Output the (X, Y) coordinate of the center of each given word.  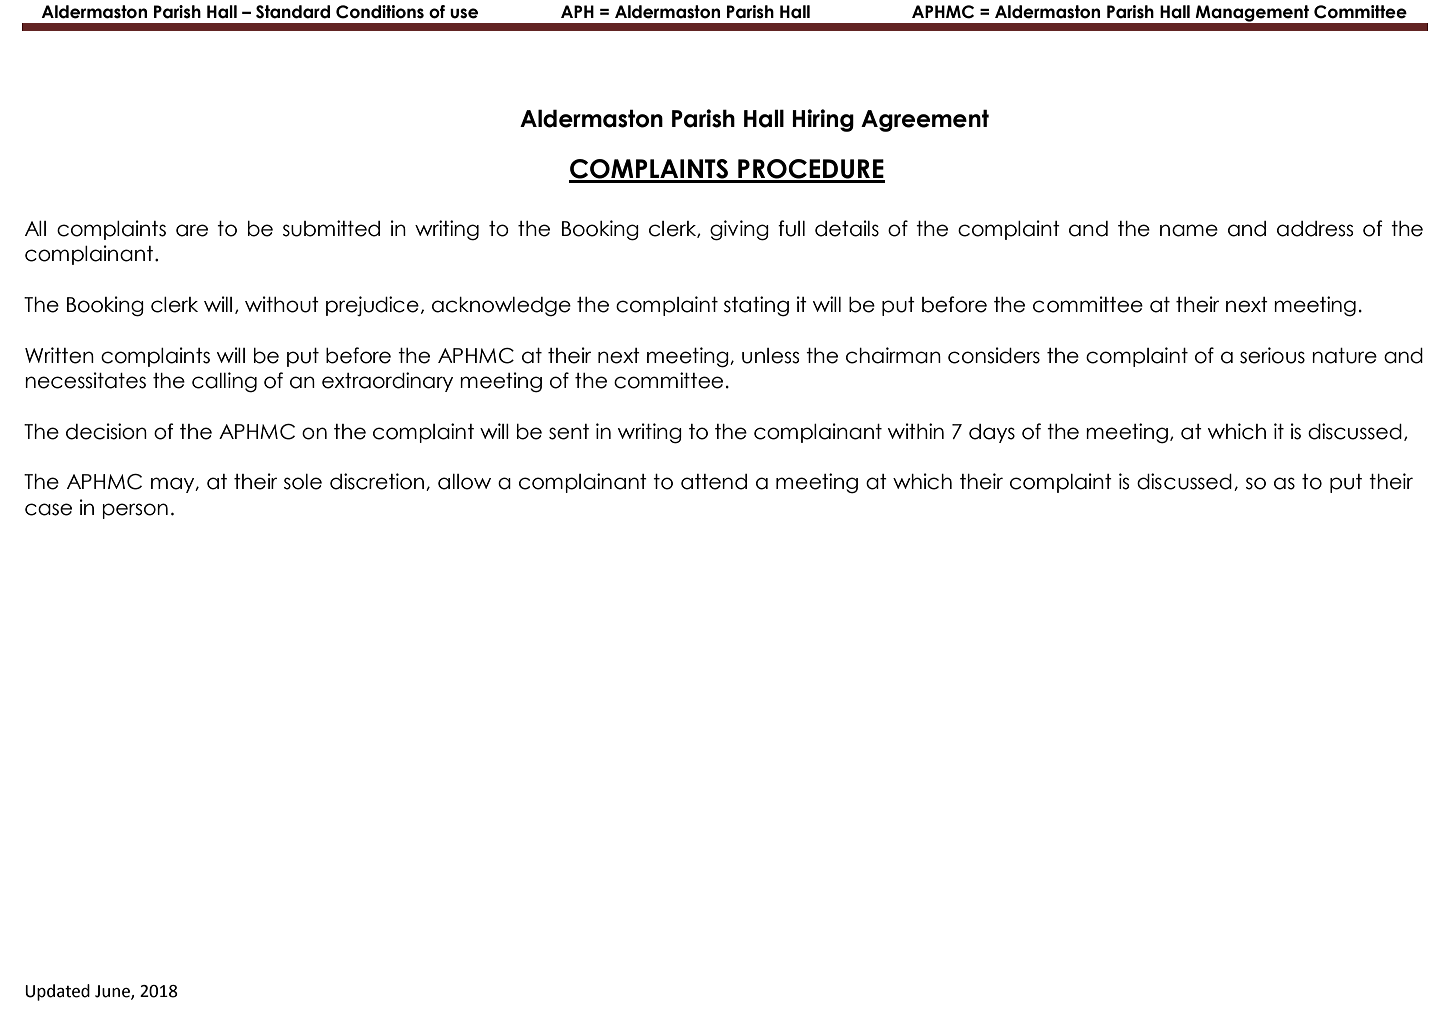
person (135, 511)
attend (714, 482)
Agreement (925, 120)
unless (770, 356)
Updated (57, 992)
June (113, 992)
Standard (293, 12)
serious (1272, 355)
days (992, 433)
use (464, 13)
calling (224, 382)
